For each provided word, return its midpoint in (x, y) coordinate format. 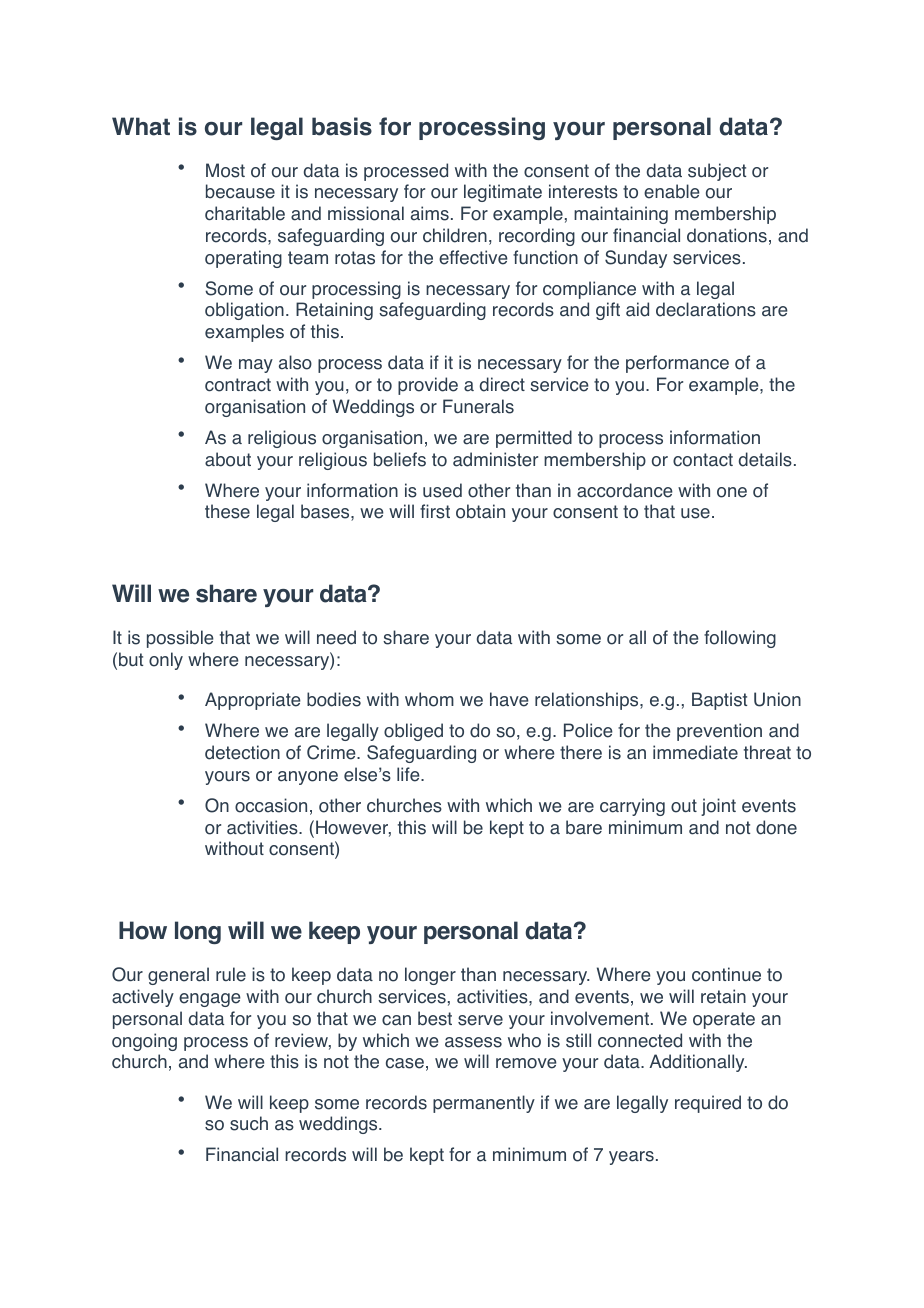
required (708, 1104)
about (228, 459)
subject (717, 172)
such (249, 1123)
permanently (484, 1104)
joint (718, 807)
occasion (271, 805)
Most (225, 170)
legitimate (503, 193)
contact (703, 460)
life (409, 774)
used (442, 490)
